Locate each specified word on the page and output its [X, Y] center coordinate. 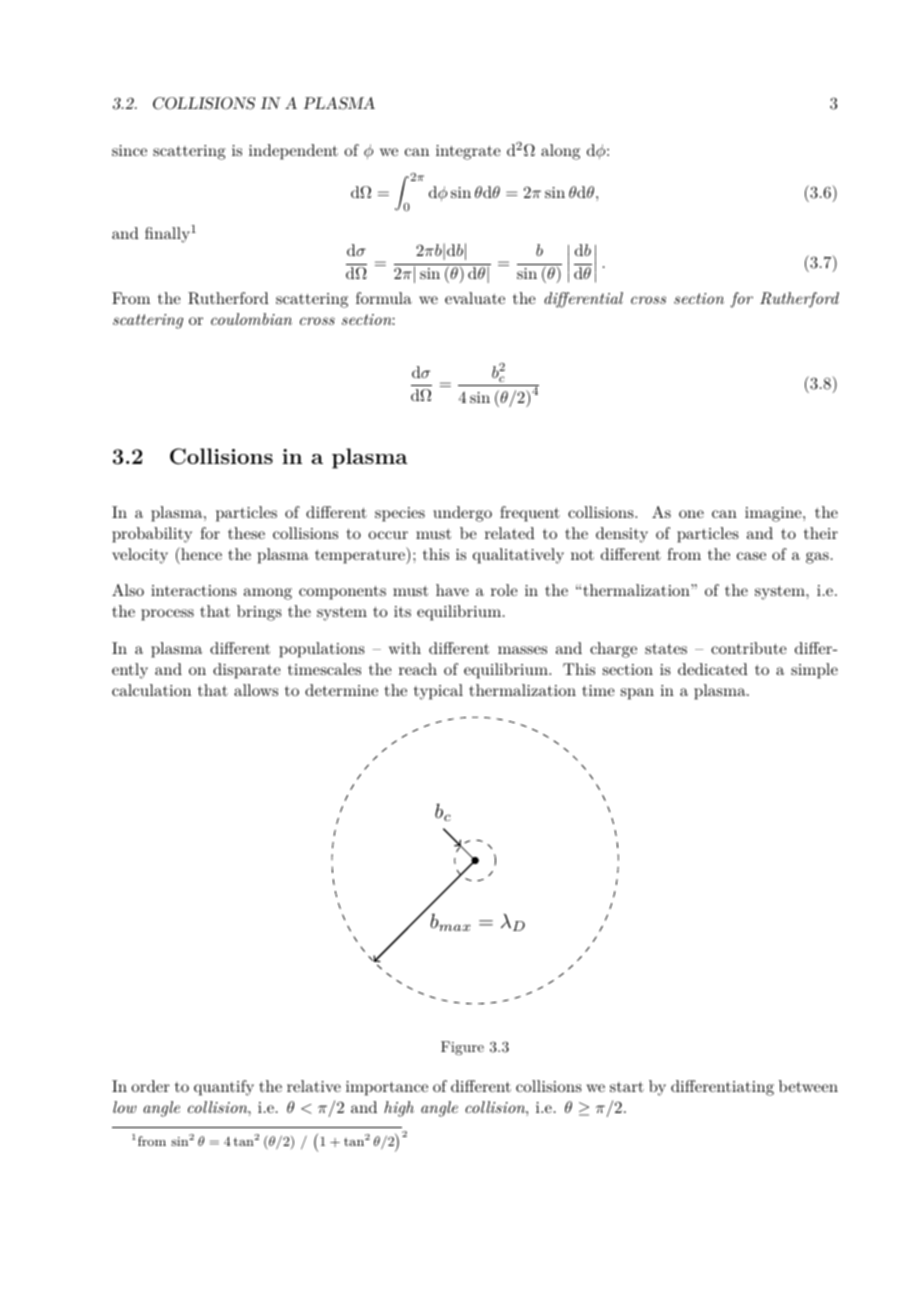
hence [200, 553]
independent [293, 152]
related [510, 533]
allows [256, 690]
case [751, 556]
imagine [773, 514]
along [560, 152]
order [150, 1086]
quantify [224, 1088]
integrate [468, 152]
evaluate [475, 298]
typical [438, 692]
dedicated [713, 669]
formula [384, 298]
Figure [462, 1048]
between [808, 1086]
